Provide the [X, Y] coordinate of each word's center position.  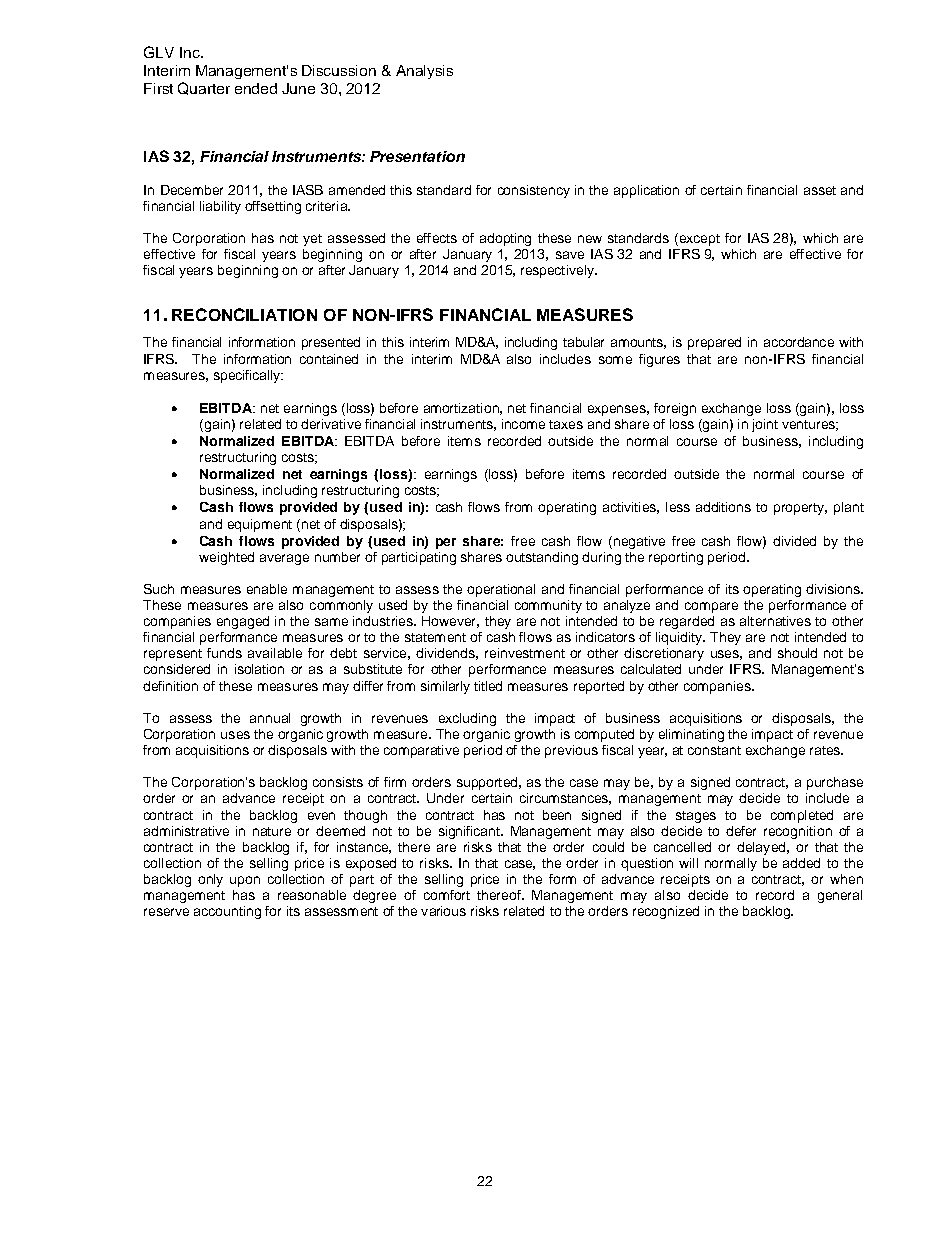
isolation [259, 669]
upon [245, 881]
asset [820, 190]
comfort [447, 895]
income [523, 424]
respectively [558, 271]
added [801, 863]
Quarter [204, 88]
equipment [260, 525]
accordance [799, 342]
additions [723, 507]
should [797, 653]
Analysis [424, 72]
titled [488, 686]
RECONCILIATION [244, 314]
